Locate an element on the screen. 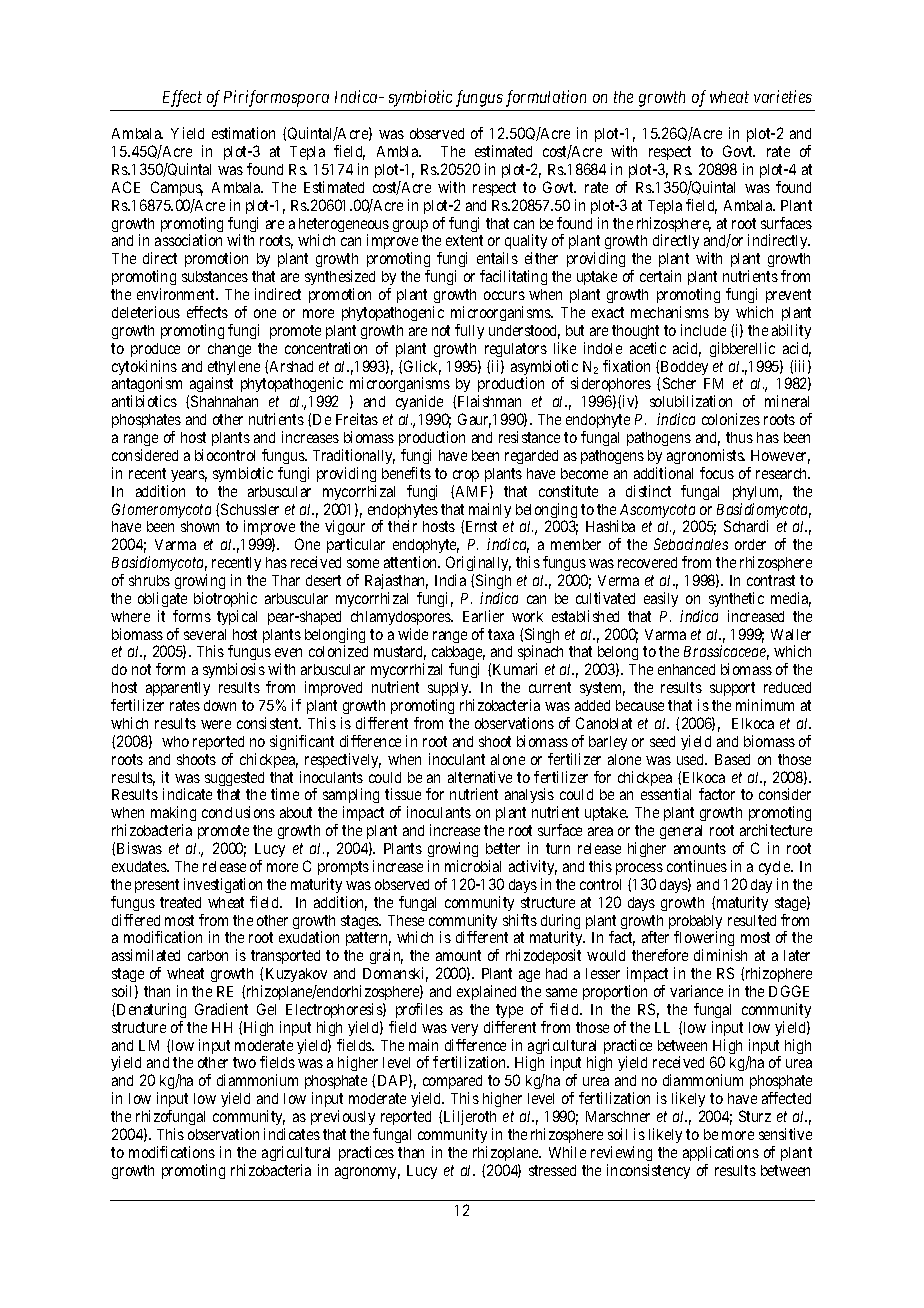  several is located at coordinates (205, 634).
